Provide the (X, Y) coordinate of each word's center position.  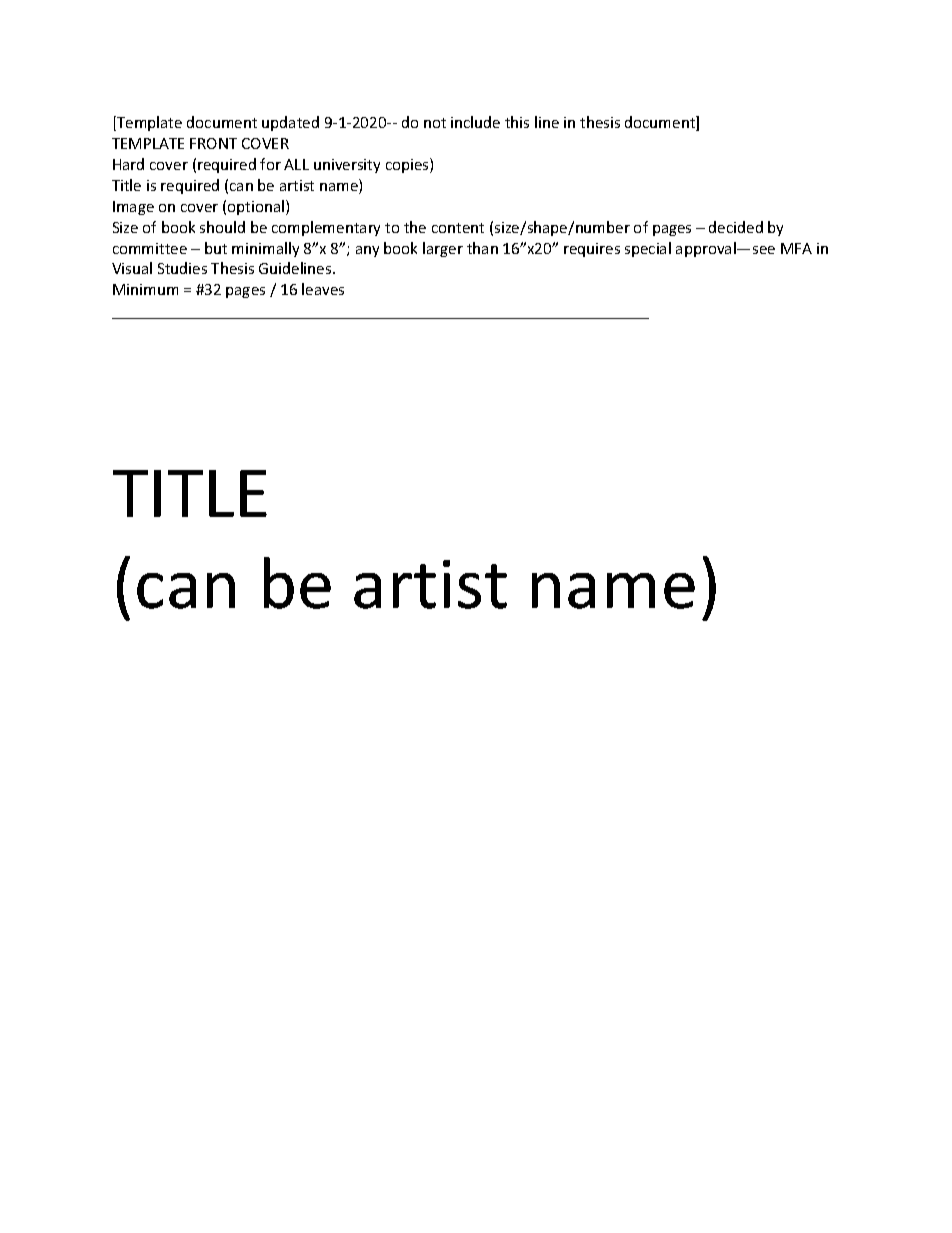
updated (290, 123)
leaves (323, 289)
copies (408, 165)
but (216, 248)
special (648, 249)
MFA (796, 248)
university (347, 166)
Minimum (145, 289)
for (270, 164)
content (458, 228)
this (517, 122)
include (475, 122)
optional (257, 207)
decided (736, 227)
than (482, 248)
